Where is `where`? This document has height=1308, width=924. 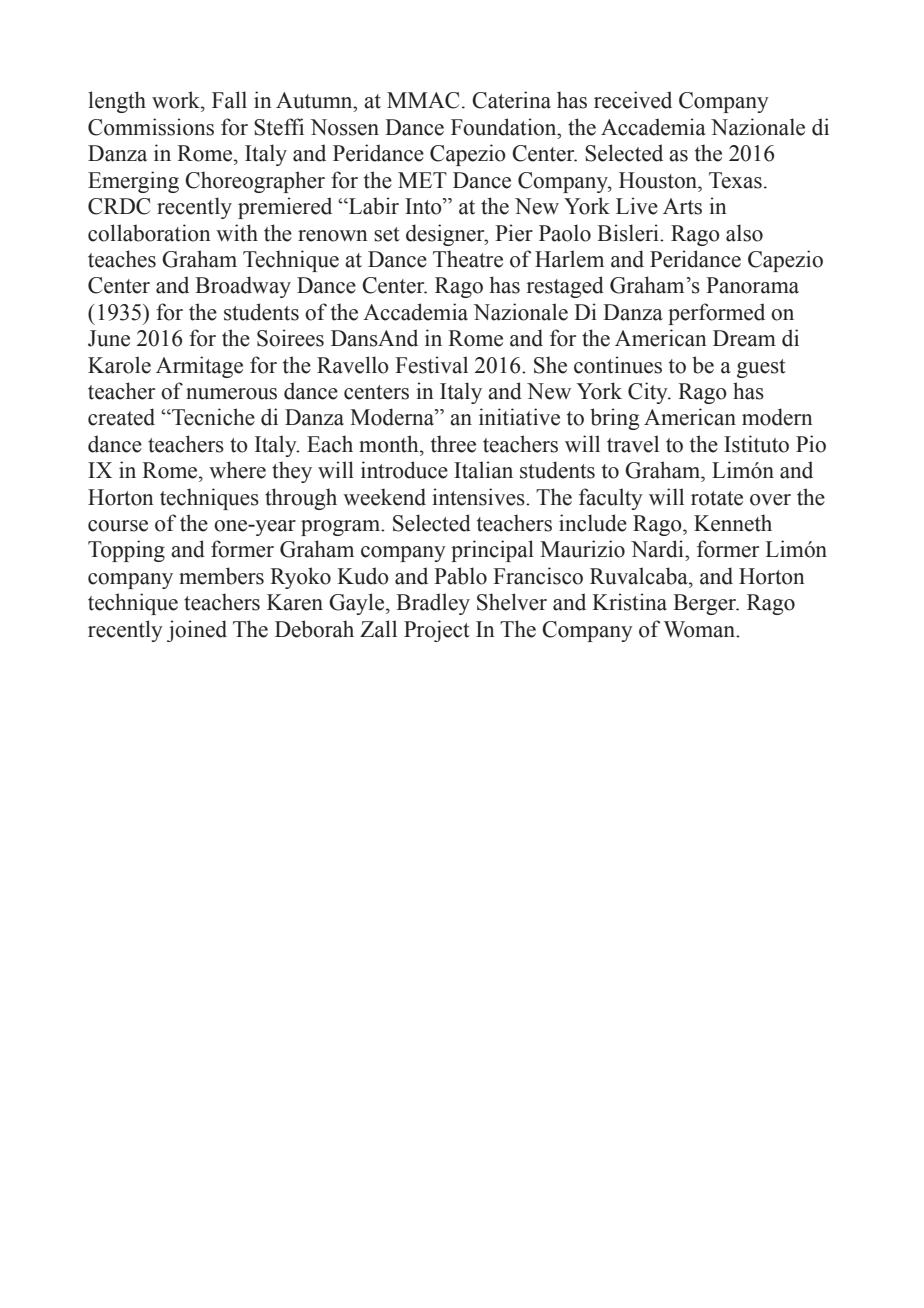 where is located at coordinates (237, 470).
